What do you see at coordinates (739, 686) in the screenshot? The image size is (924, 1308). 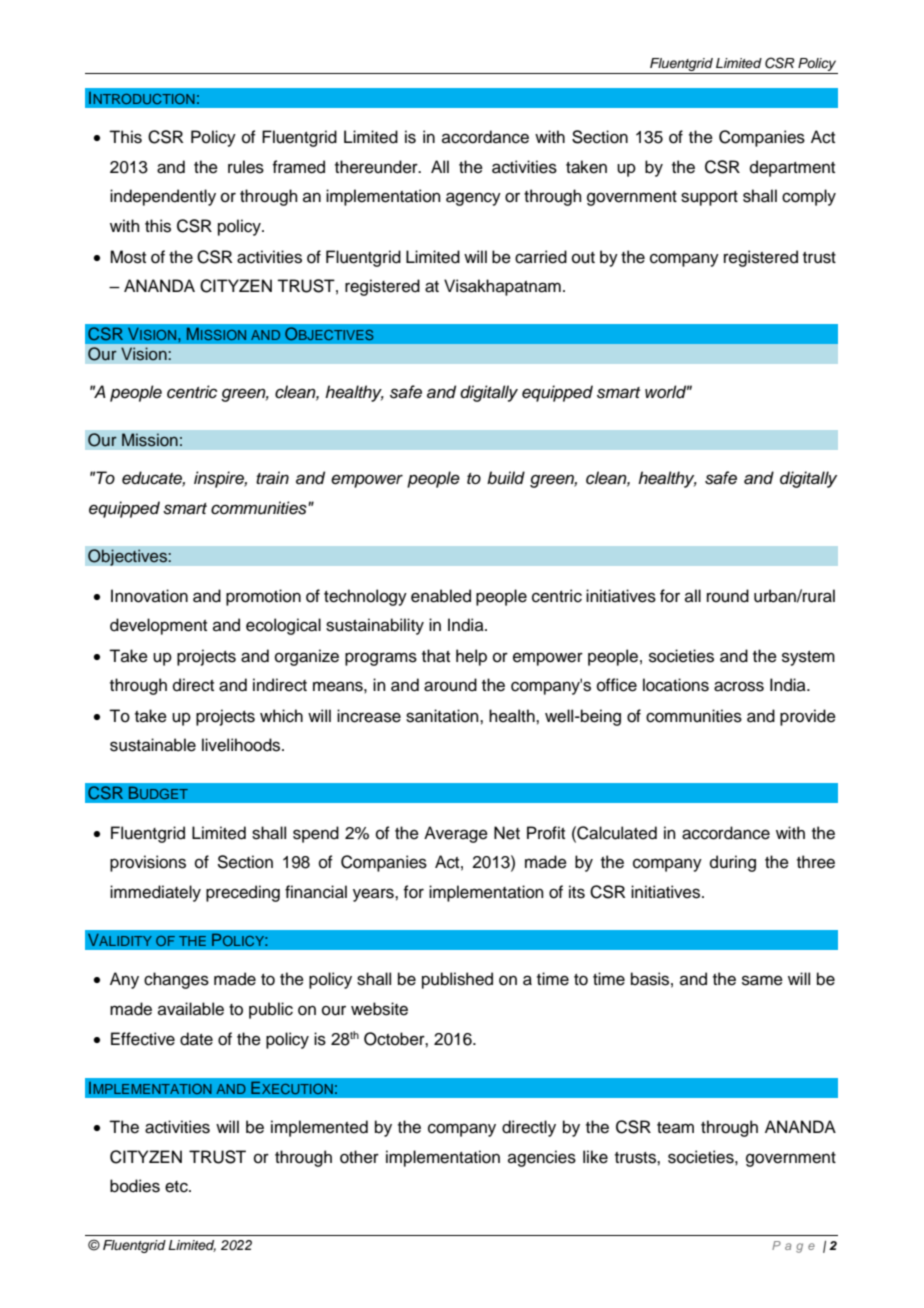 I see `across` at bounding box center [739, 686].
